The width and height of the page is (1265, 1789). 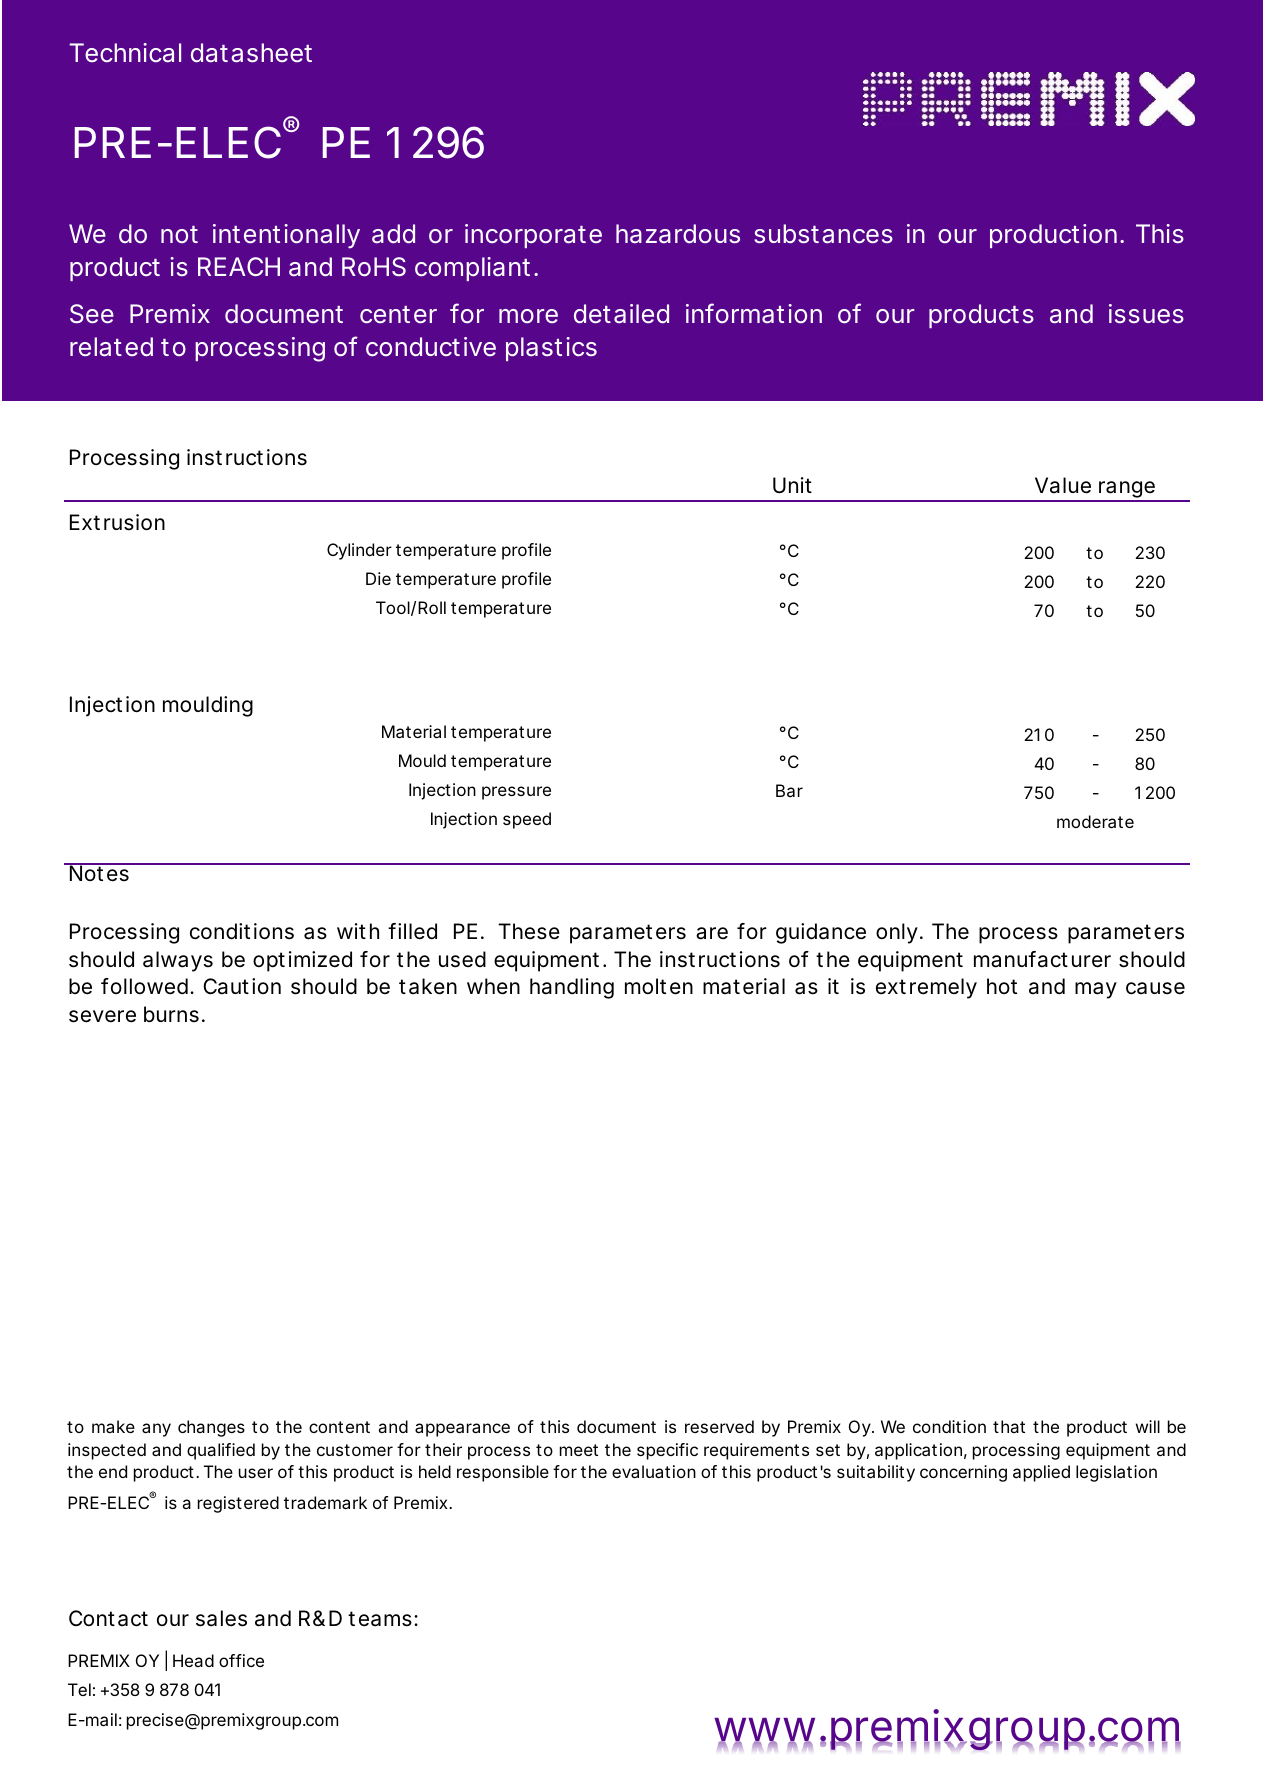 I want to click on Technical, so click(x=125, y=53).
